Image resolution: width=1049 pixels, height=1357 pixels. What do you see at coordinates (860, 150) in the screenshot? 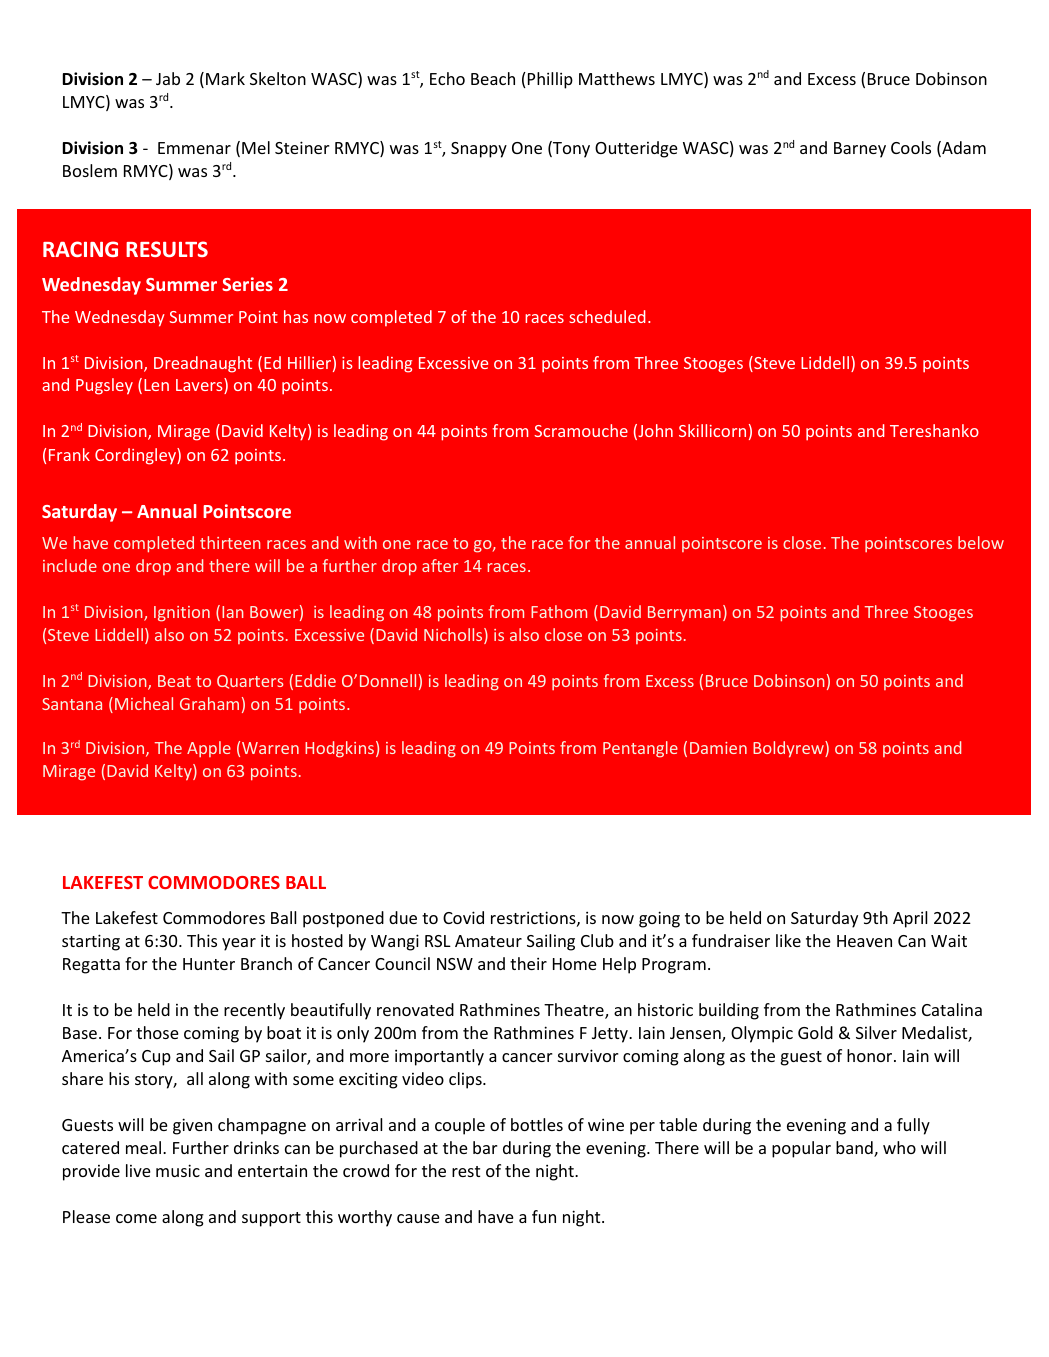
I see `Barney` at bounding box center [860, 150].
